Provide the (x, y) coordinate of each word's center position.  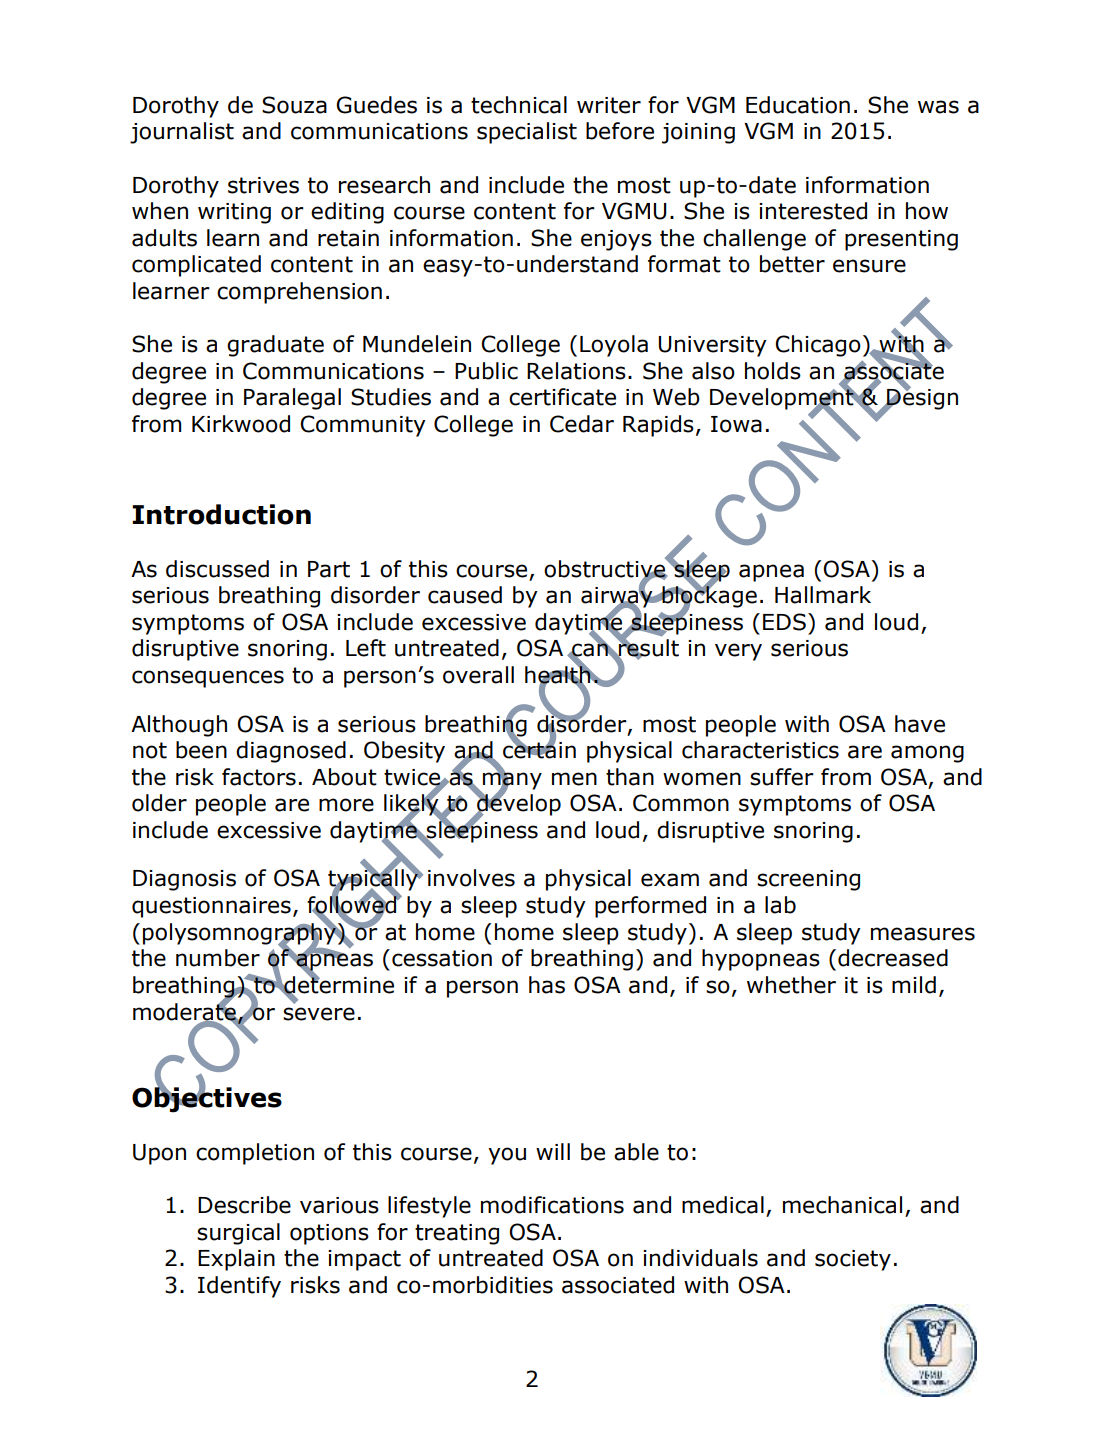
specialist (527, 133)
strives (263, 185)
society (853, 1260)
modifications (552, 1205)
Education (798, 105)
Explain (236, 1260)
